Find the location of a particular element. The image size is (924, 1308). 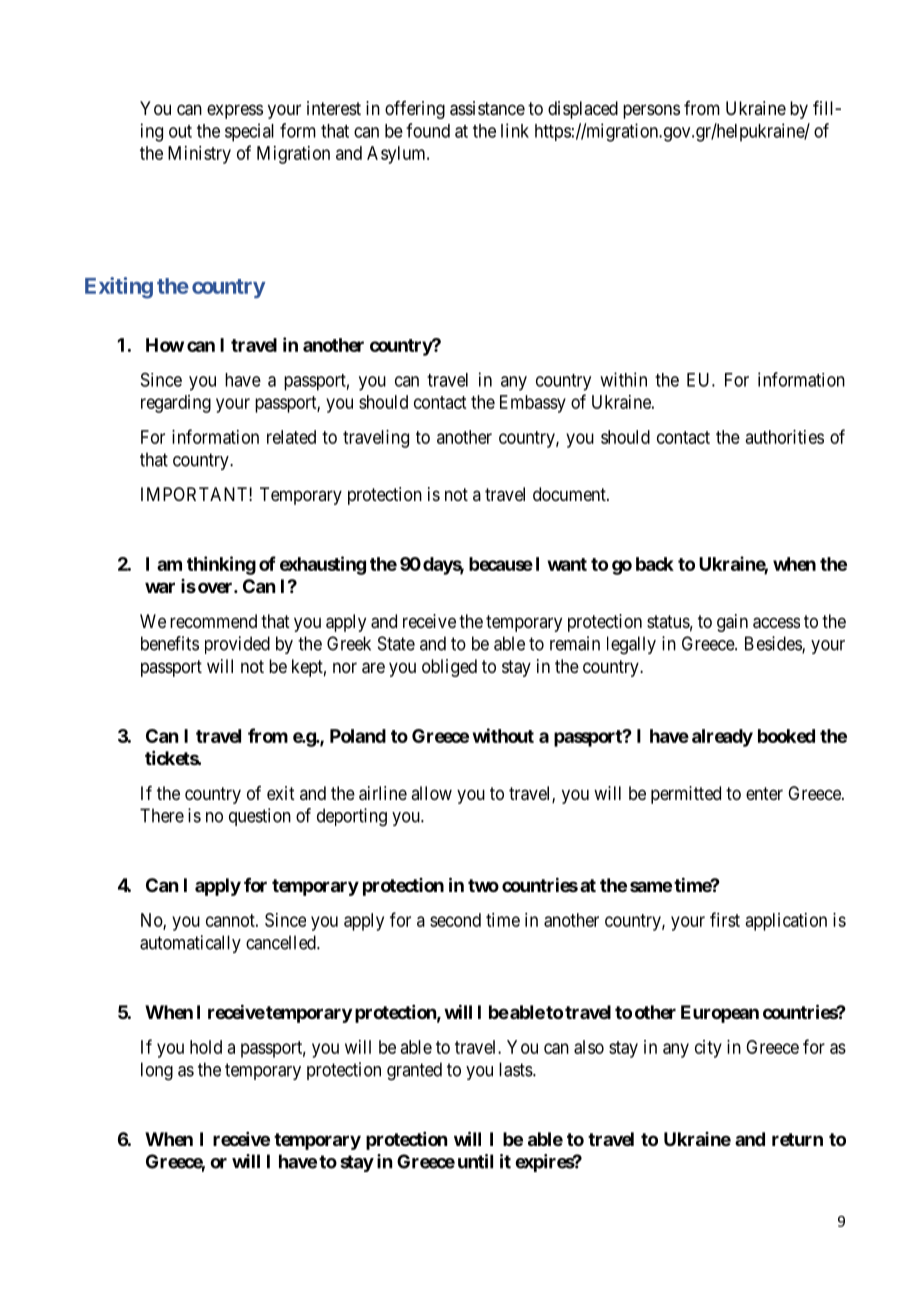

authorities is located at coordinates (785, 437).
